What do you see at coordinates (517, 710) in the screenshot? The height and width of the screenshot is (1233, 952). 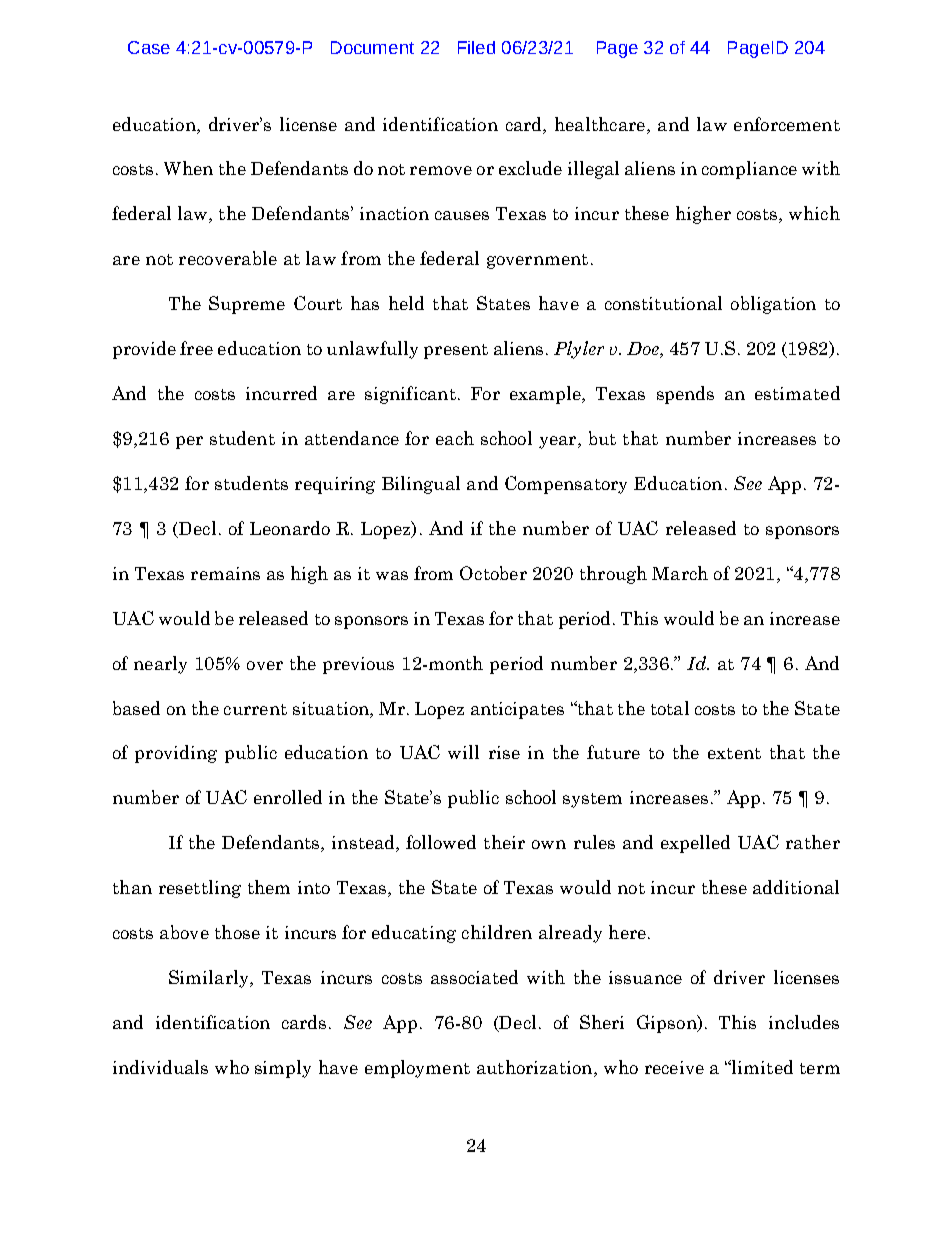 I see `anticipates` at bounding box center [517, 710].
